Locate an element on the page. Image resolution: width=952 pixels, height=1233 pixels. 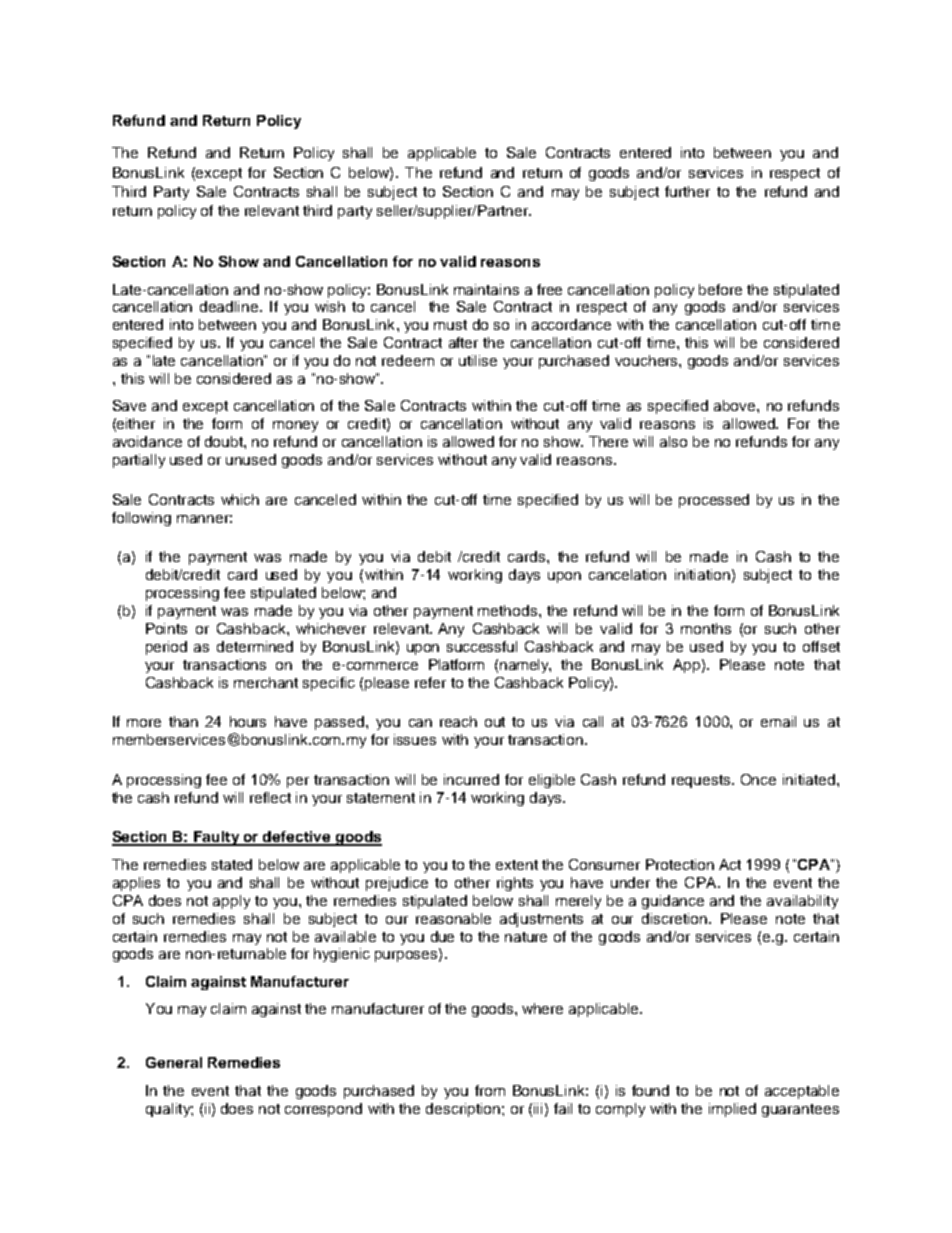
deadline is located at coordinates (230, 306).
